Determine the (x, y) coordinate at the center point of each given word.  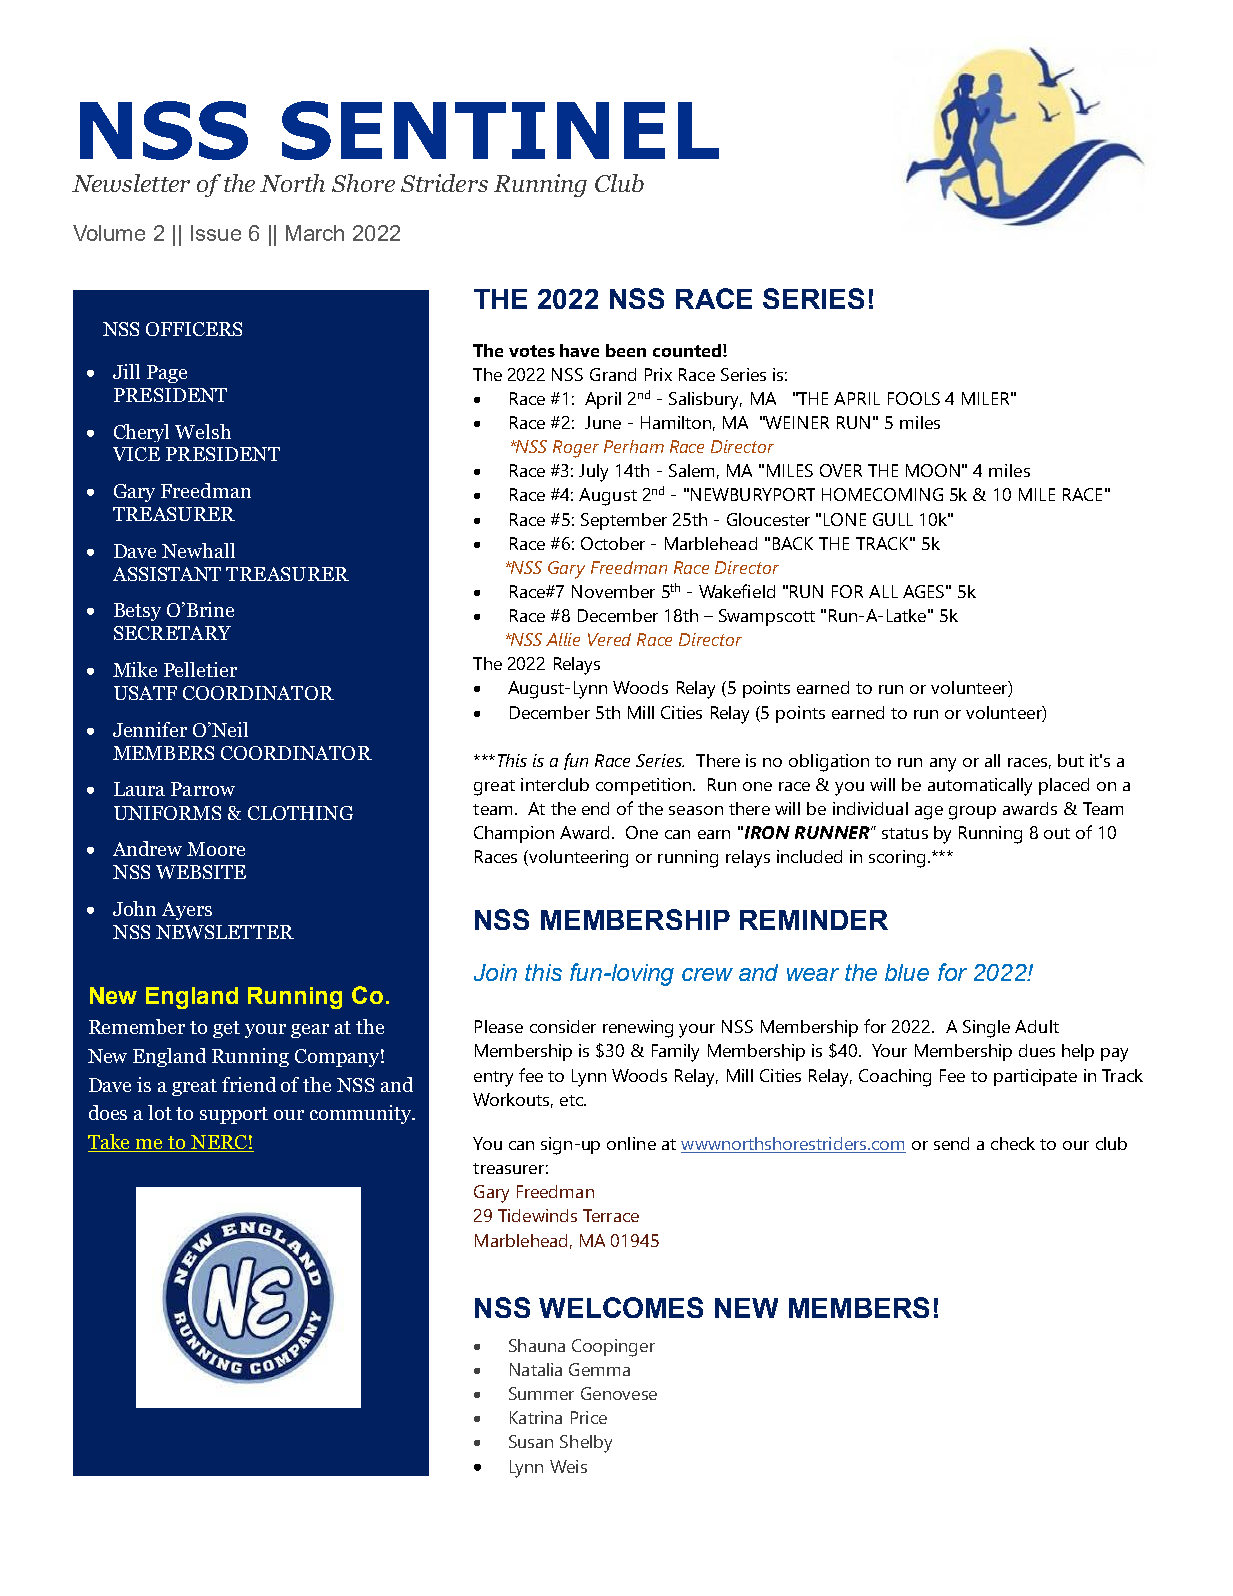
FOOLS (914, 398)
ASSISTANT (167, 574)
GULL (893, 519)
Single (986, 1029)
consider (563, 1026)
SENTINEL (500, 130)
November (613, 591)
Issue (216, 233)
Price (589, 1417)
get (226, 1029)
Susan (531, 1441)
